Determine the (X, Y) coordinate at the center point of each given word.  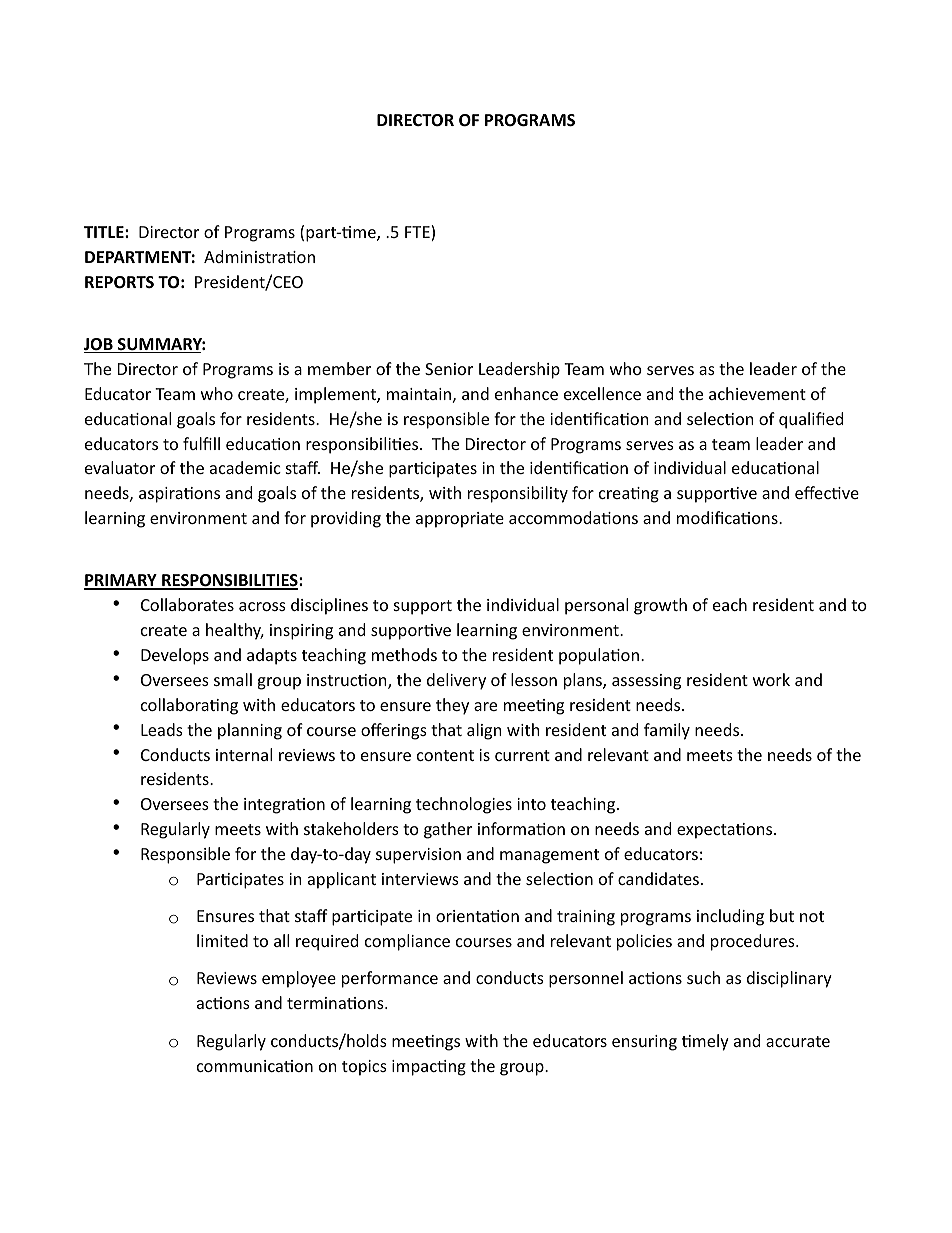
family (667, 731)
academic (245, 467)
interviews (420, 879)
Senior (449, 369)
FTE (418, 233)
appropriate (460, 520)
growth (660, 606)
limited (222, 940)
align (484, 731)
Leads (162, 729)
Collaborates (187, 604)
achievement (757, 393)
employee (299, 979)
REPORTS (119, 282)
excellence (602, 393)
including (730, 917)
